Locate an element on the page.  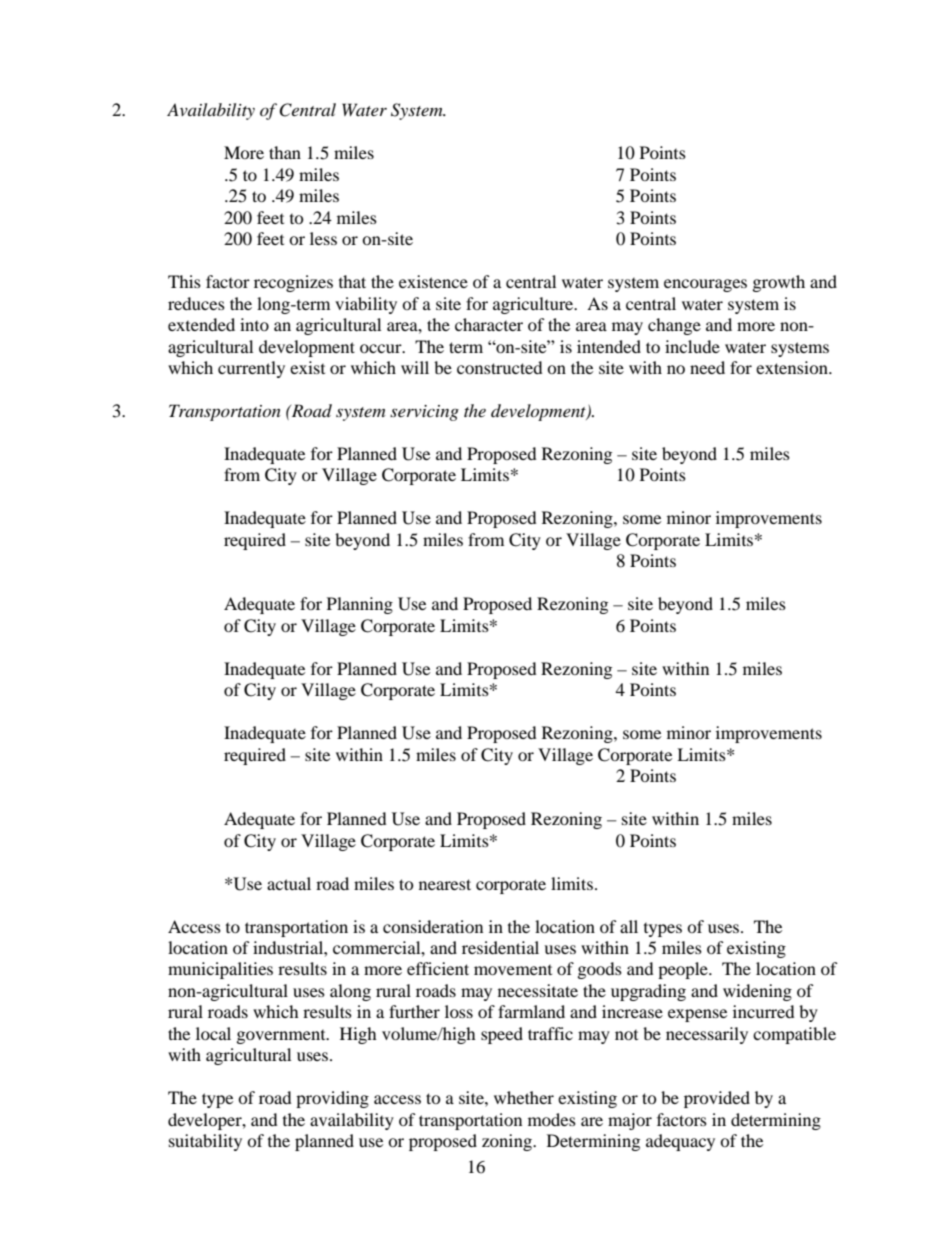
than is located at coordinates (285, 152).
